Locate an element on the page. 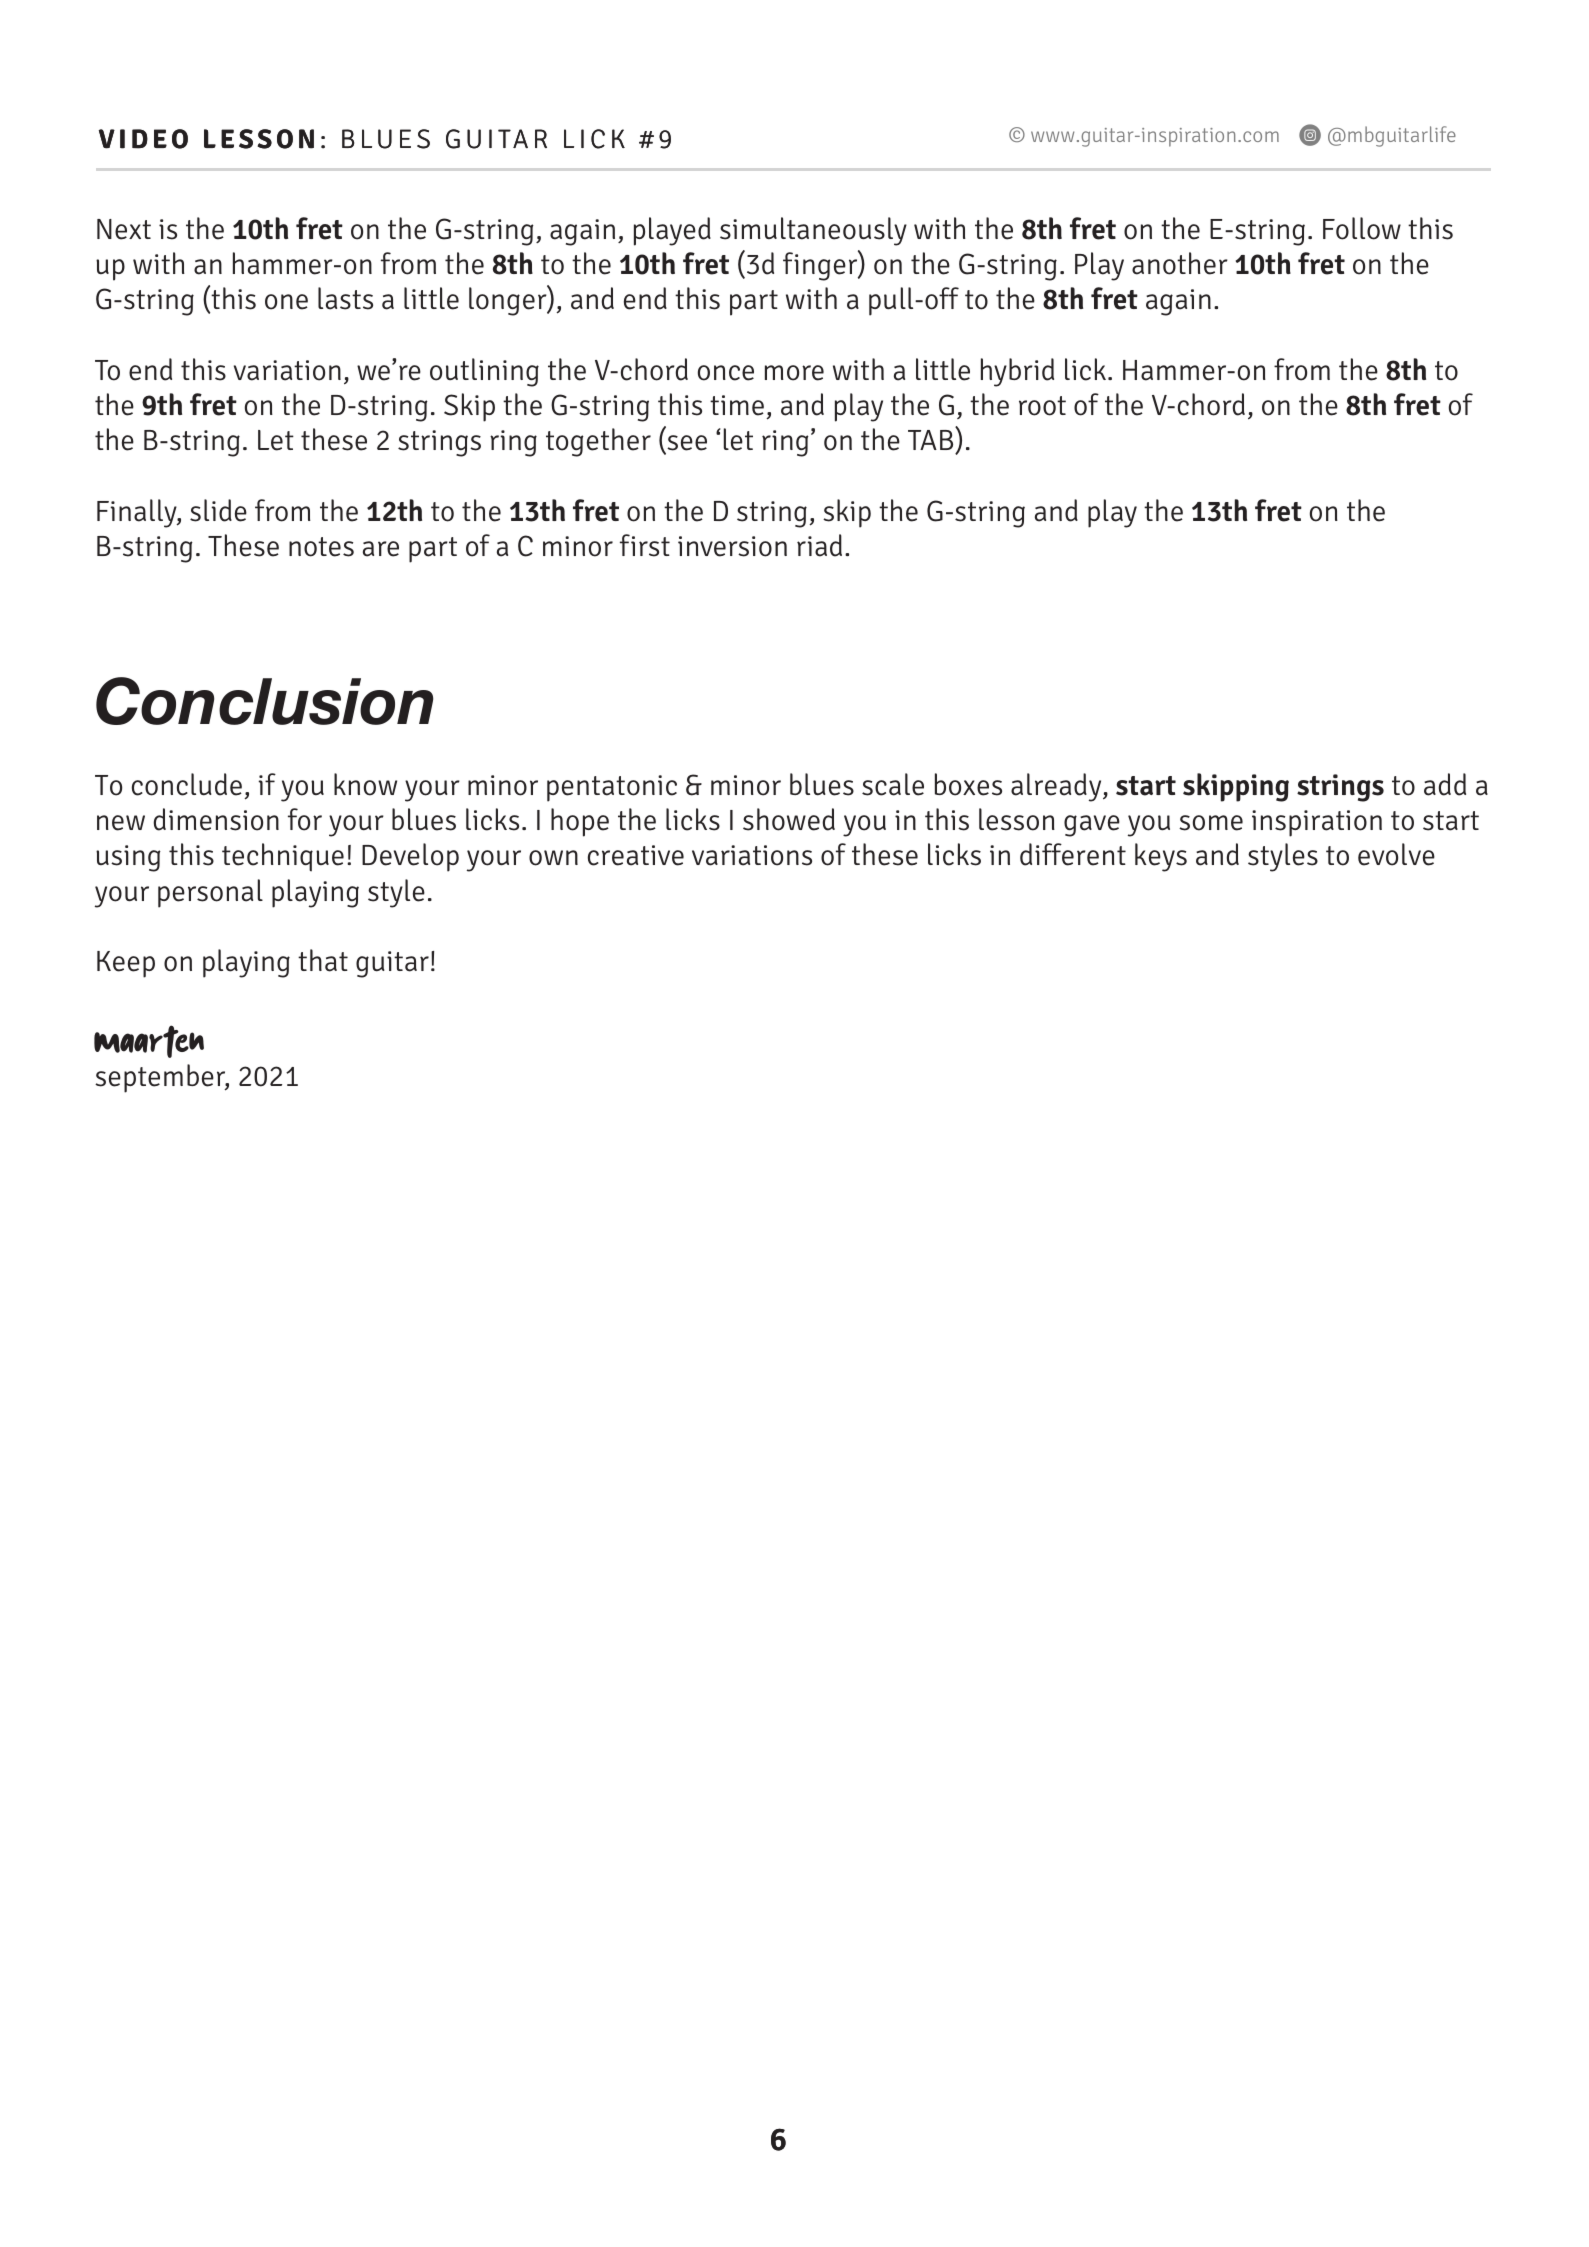  simultaneously is located at coordinates (813, 231).
